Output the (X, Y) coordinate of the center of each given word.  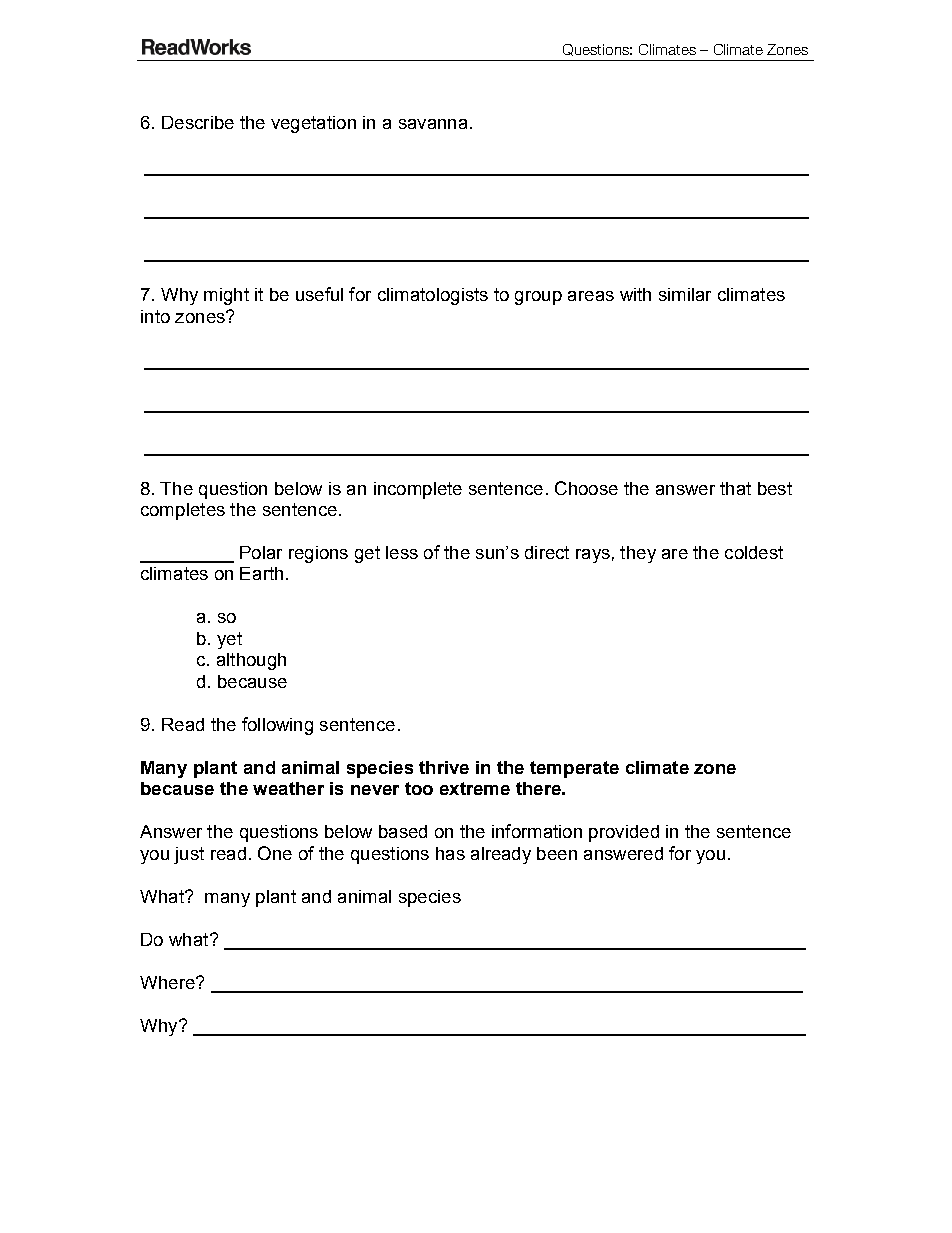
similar (685, 294)
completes (183, 511)
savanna (433, 124)
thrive (444, 767)
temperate (574, 769)
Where (168, 982)
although (251, 661)
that (735, 488)
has (450, 853)
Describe (198, 122)
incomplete (418, 490)
